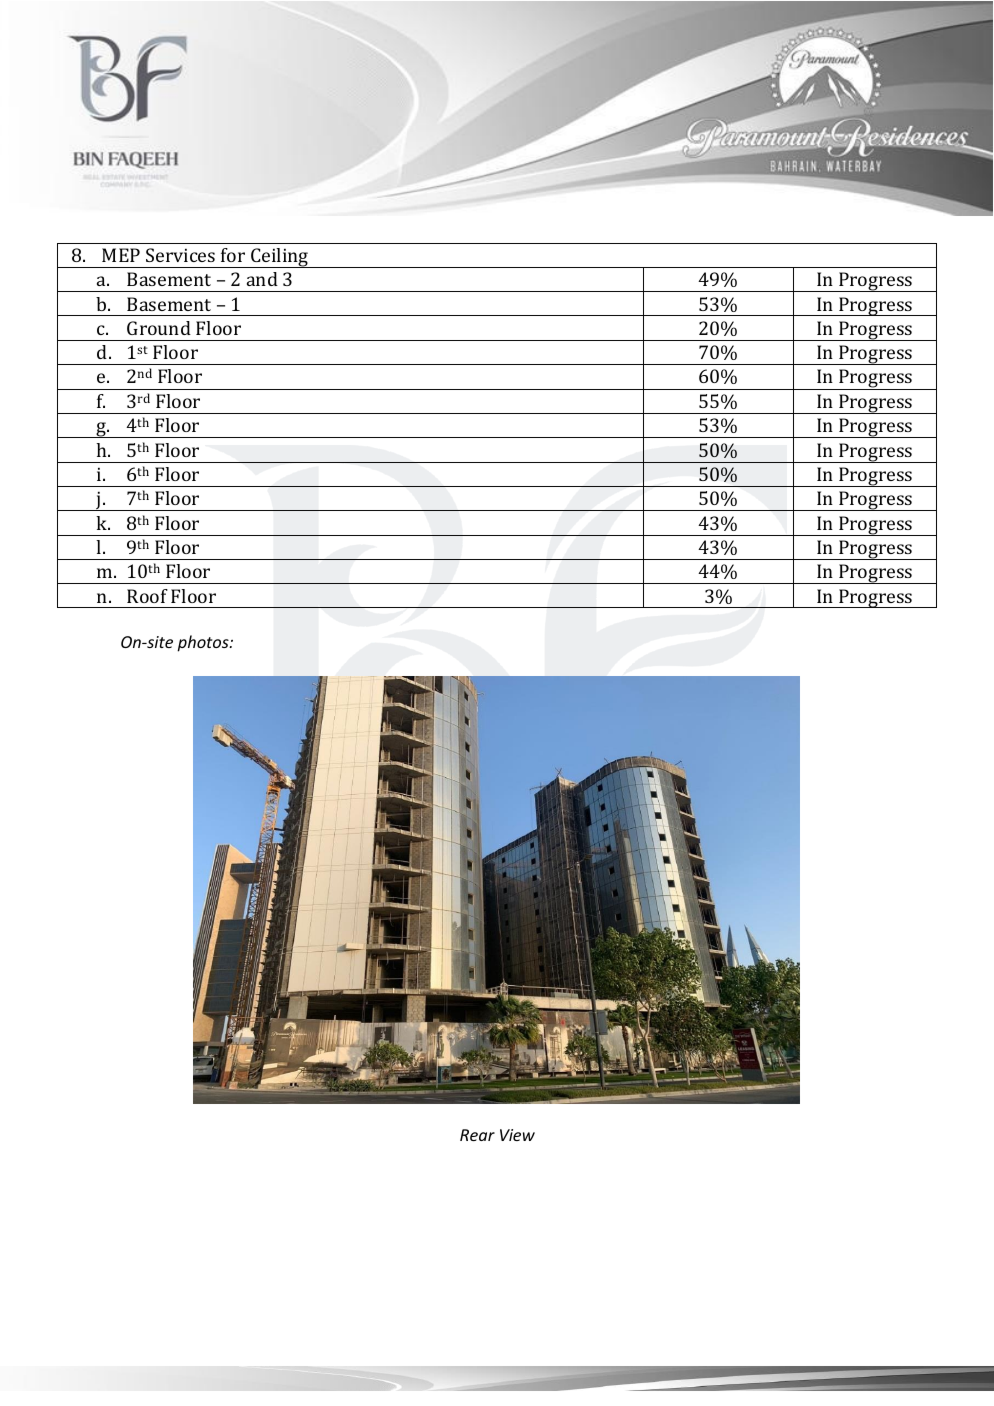  What do you see at coordinates (233, 255) in the screenshot?
I see `for` at bounding box center [233, 255].
